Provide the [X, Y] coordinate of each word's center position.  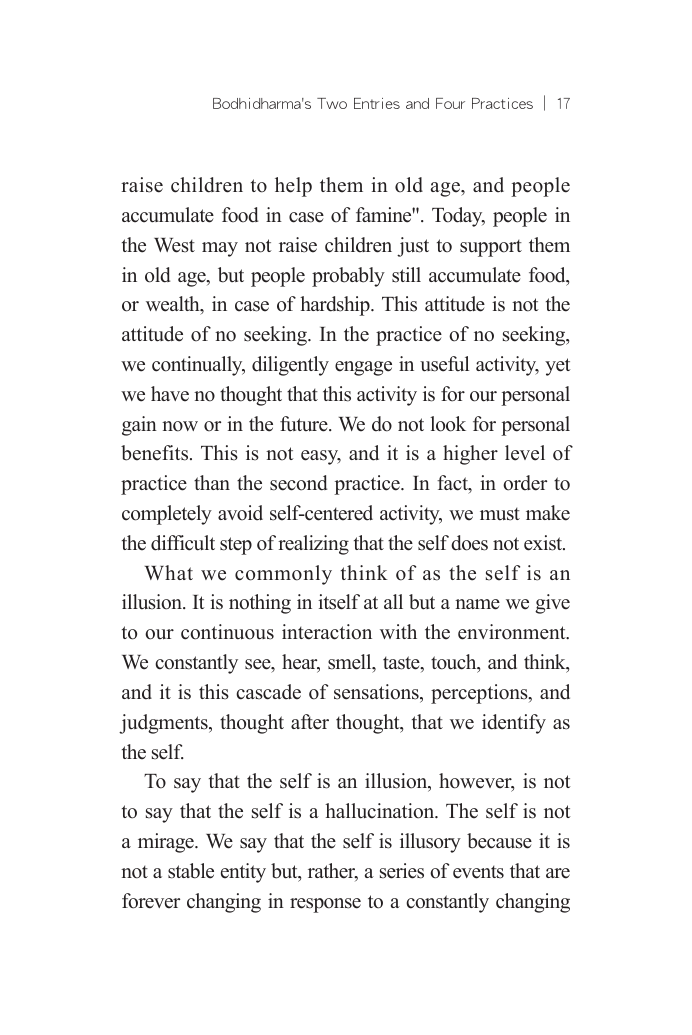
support [491, 248]
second [298, 483]
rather [333, 872]
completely [167, 515]
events [478, 872]
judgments [164, 724]
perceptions [480, 694]
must [500, 514]
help [293, 187]
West [174, 245]
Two [332, 103]
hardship [336, 306]
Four [450, 103]
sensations [377, 692]
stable [191, 871]
